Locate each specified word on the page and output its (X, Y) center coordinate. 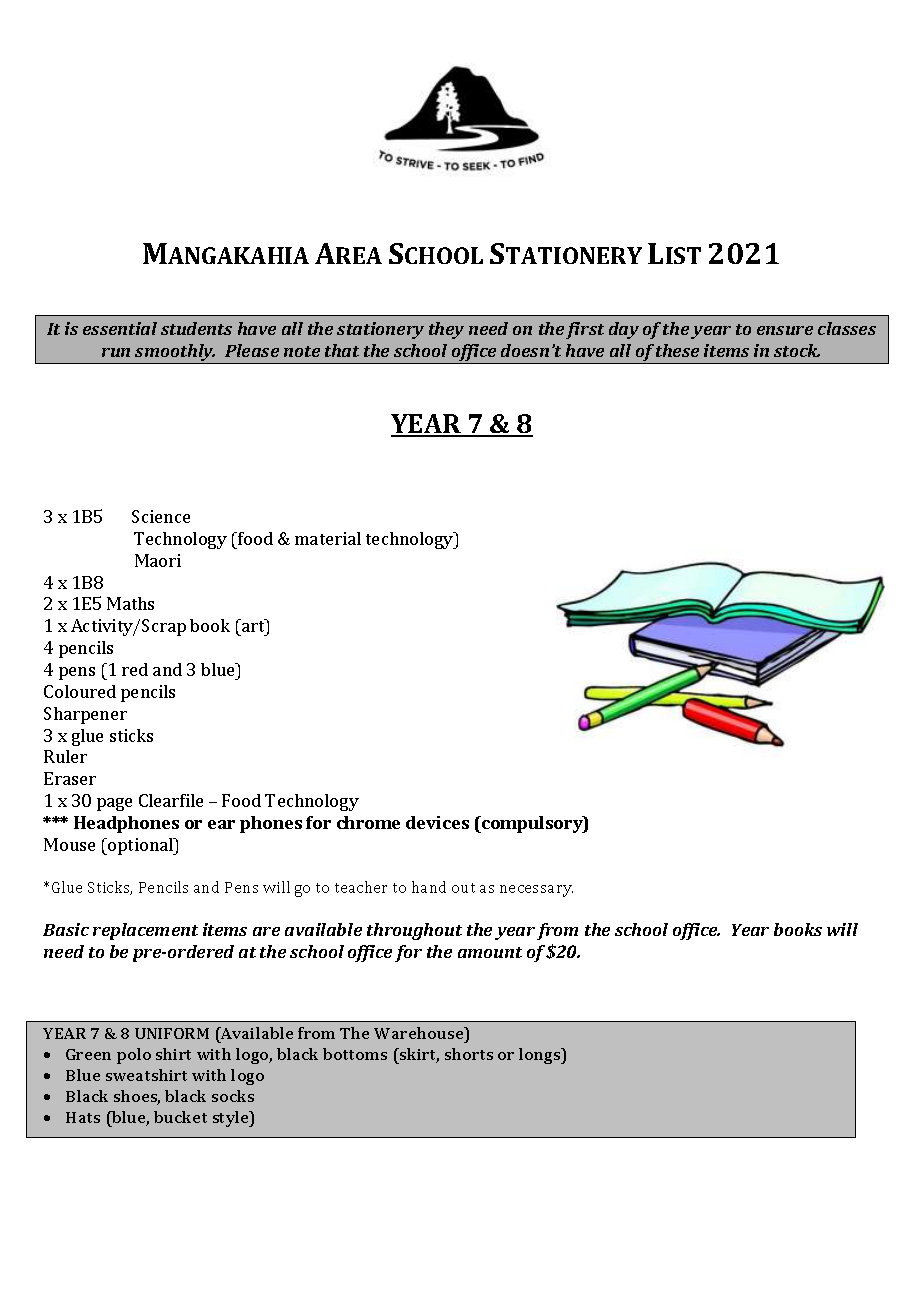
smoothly (174, 354)
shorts (469, 1054)
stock (797, 350)
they (446, 330)
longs (541, 1056)
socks (233, 1096)
